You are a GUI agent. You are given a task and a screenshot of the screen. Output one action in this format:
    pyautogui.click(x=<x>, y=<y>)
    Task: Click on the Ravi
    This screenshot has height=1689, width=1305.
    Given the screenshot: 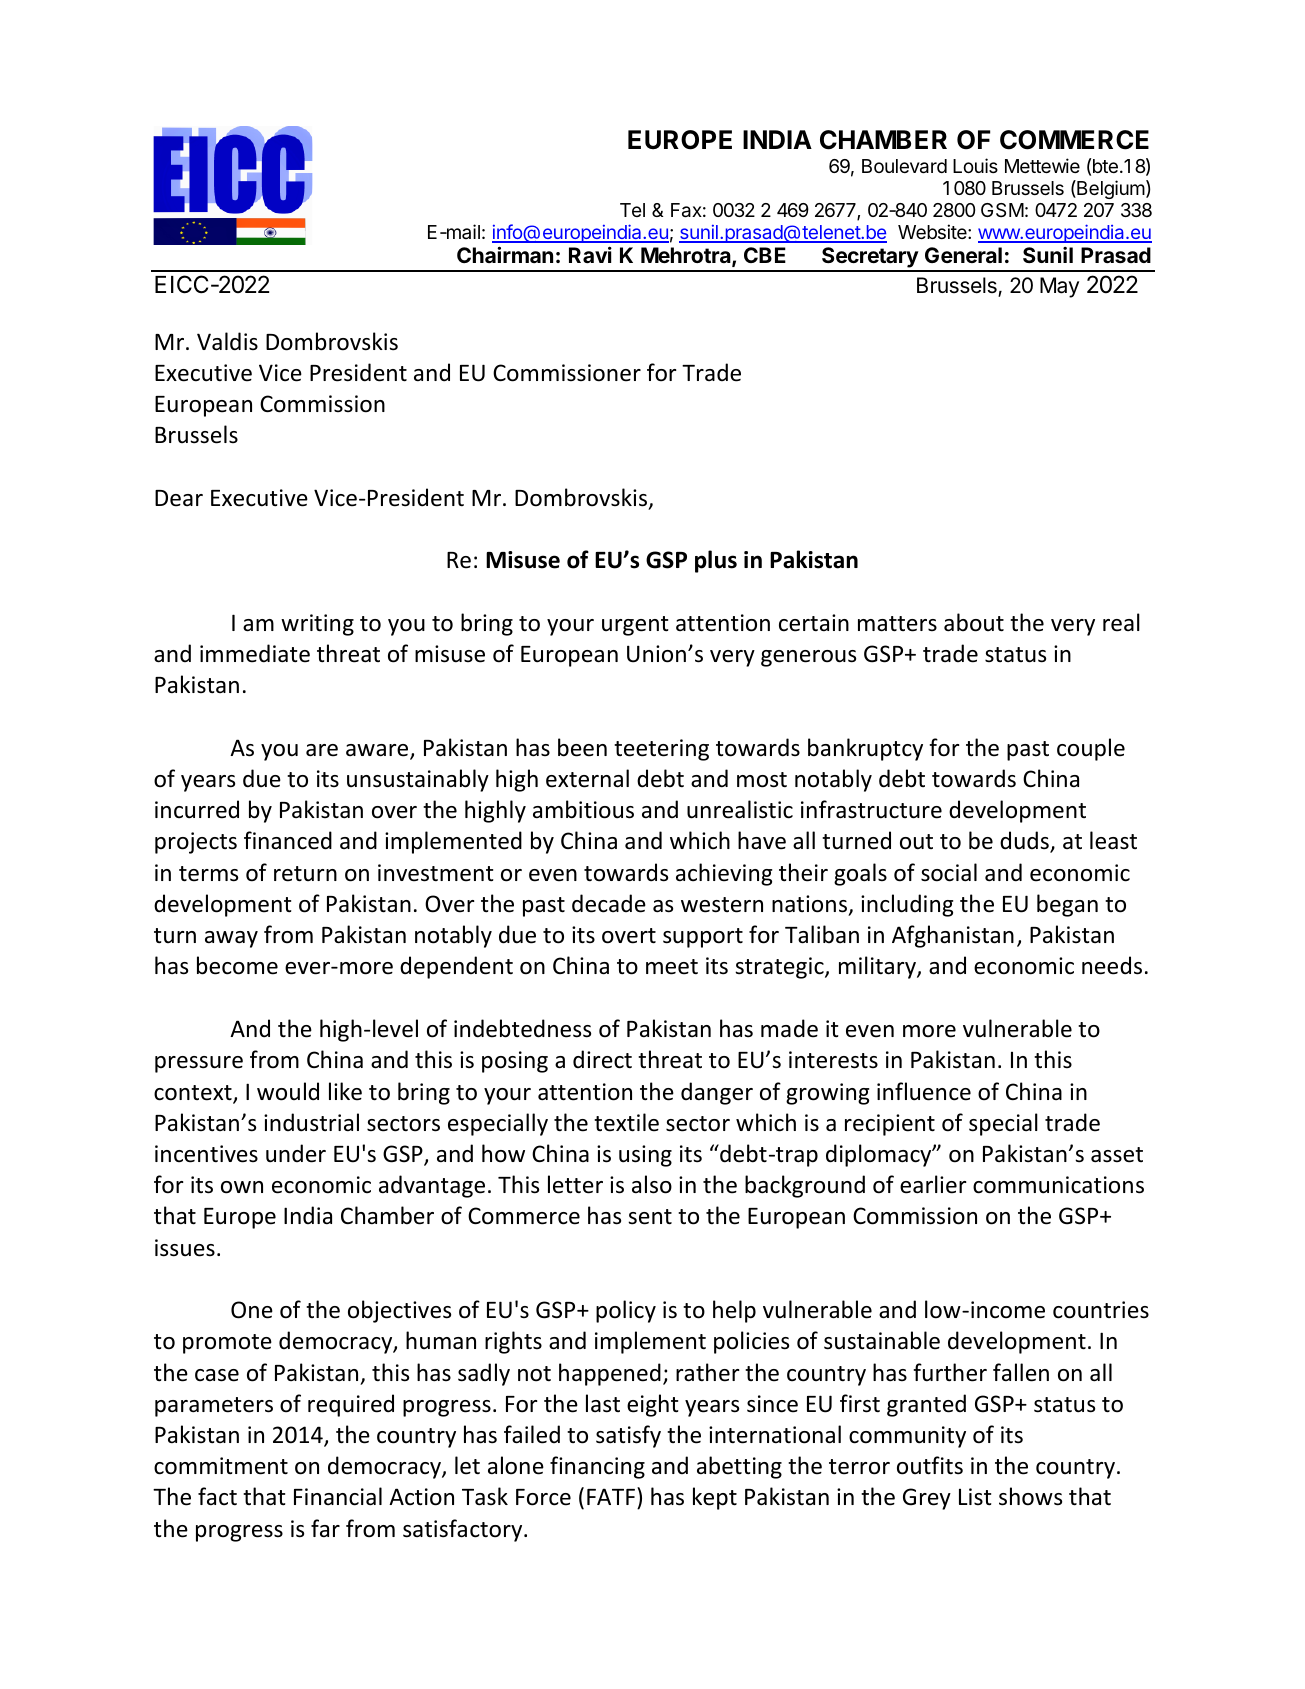 What is the action you would take?
    pyautogui.click(x=590, y=254)
